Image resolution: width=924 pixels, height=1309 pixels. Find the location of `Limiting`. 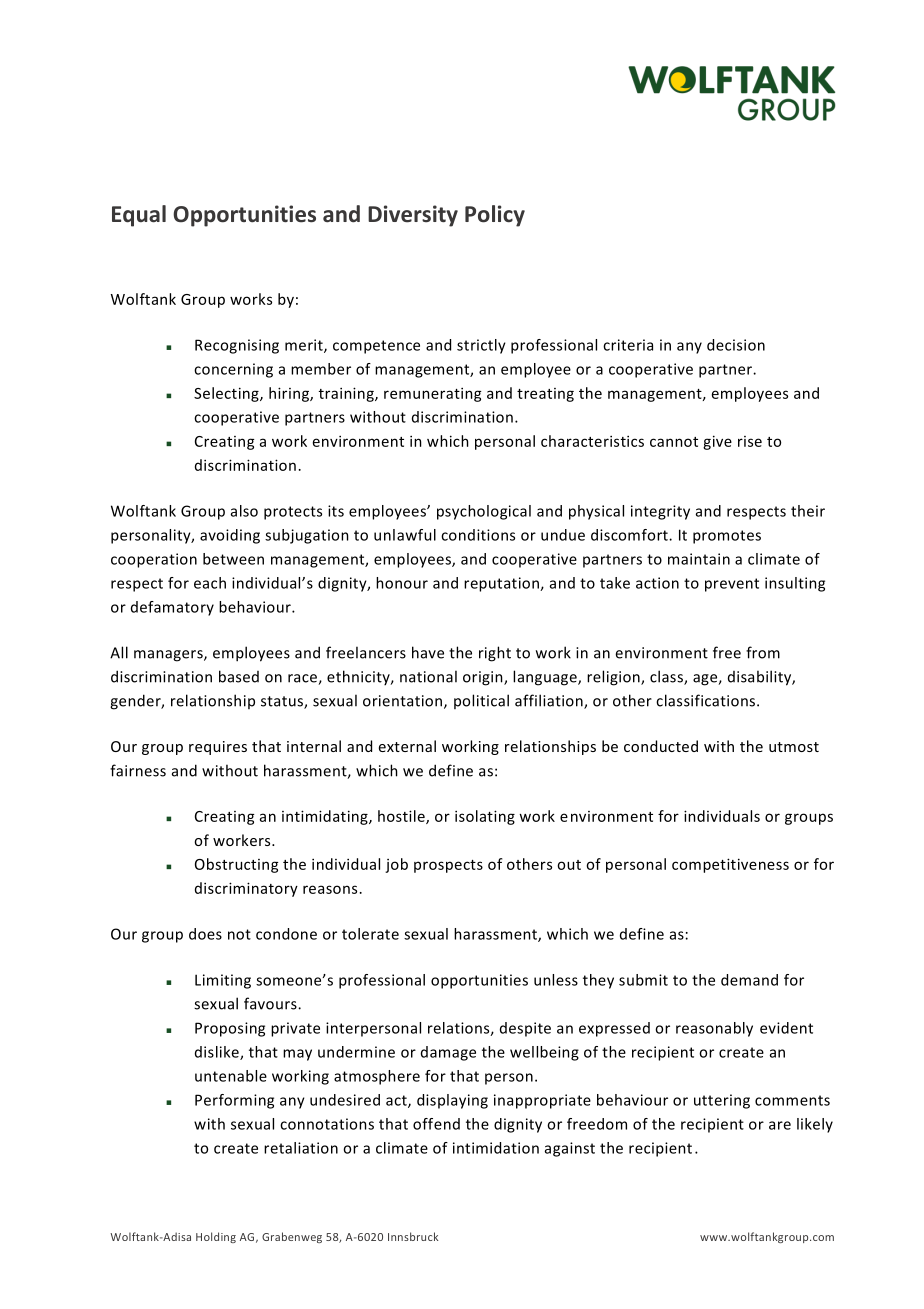

Limiting is located at coordinates (223, 981).
